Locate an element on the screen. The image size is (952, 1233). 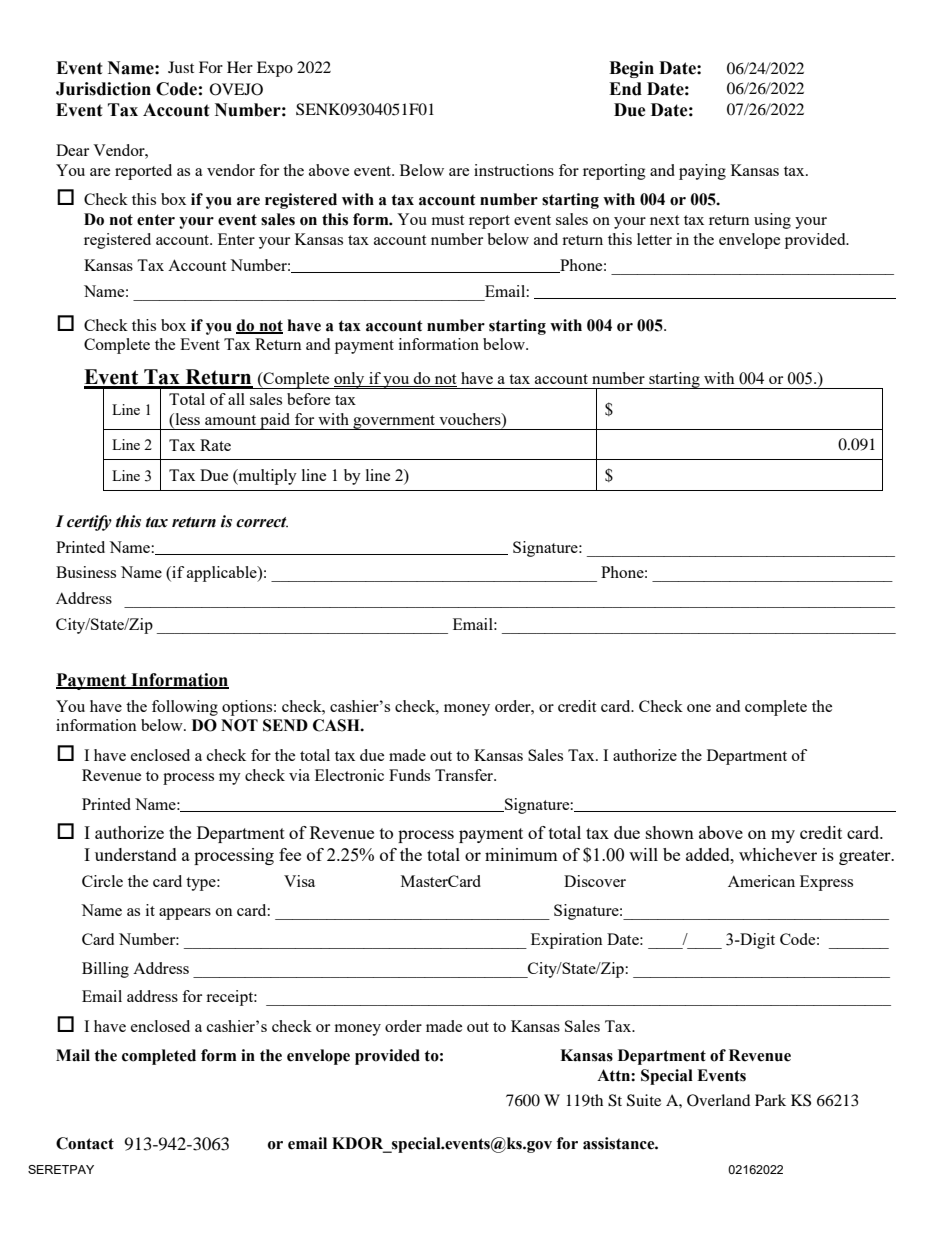
paying is located at coordinates (702, 172).
